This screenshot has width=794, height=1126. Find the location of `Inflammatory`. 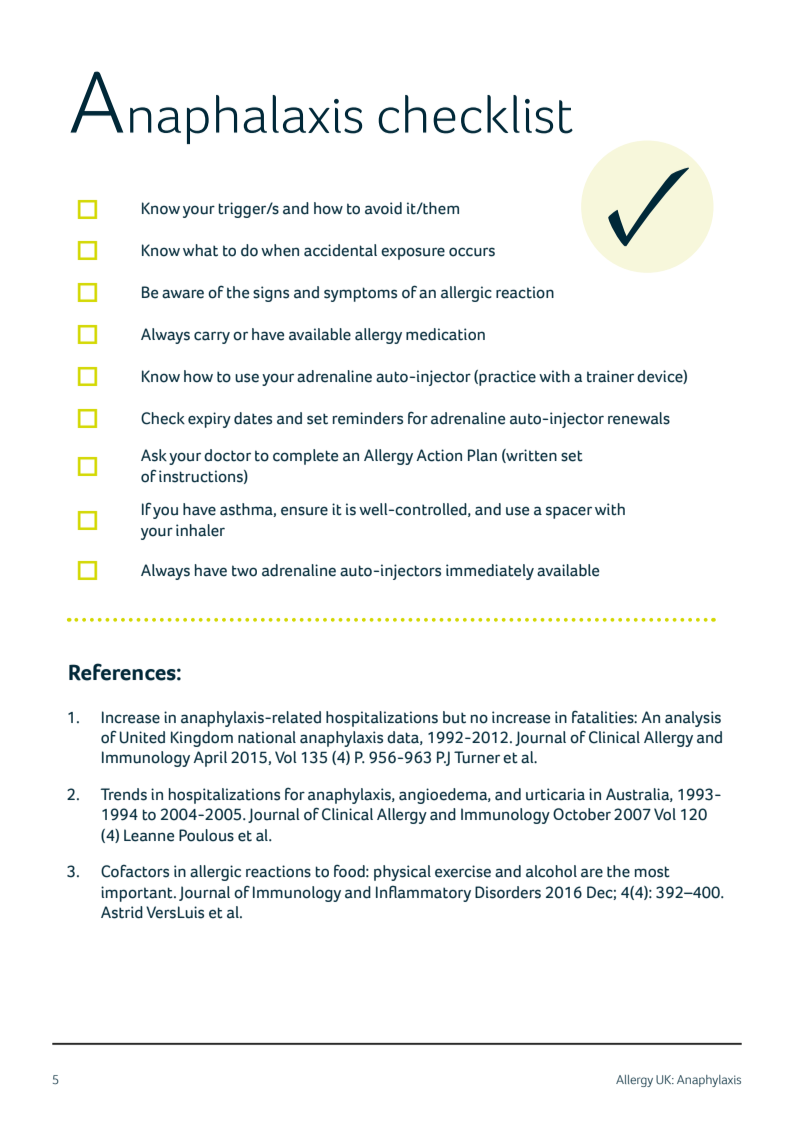

Inflammatory is located at coordinates (423, 893).
